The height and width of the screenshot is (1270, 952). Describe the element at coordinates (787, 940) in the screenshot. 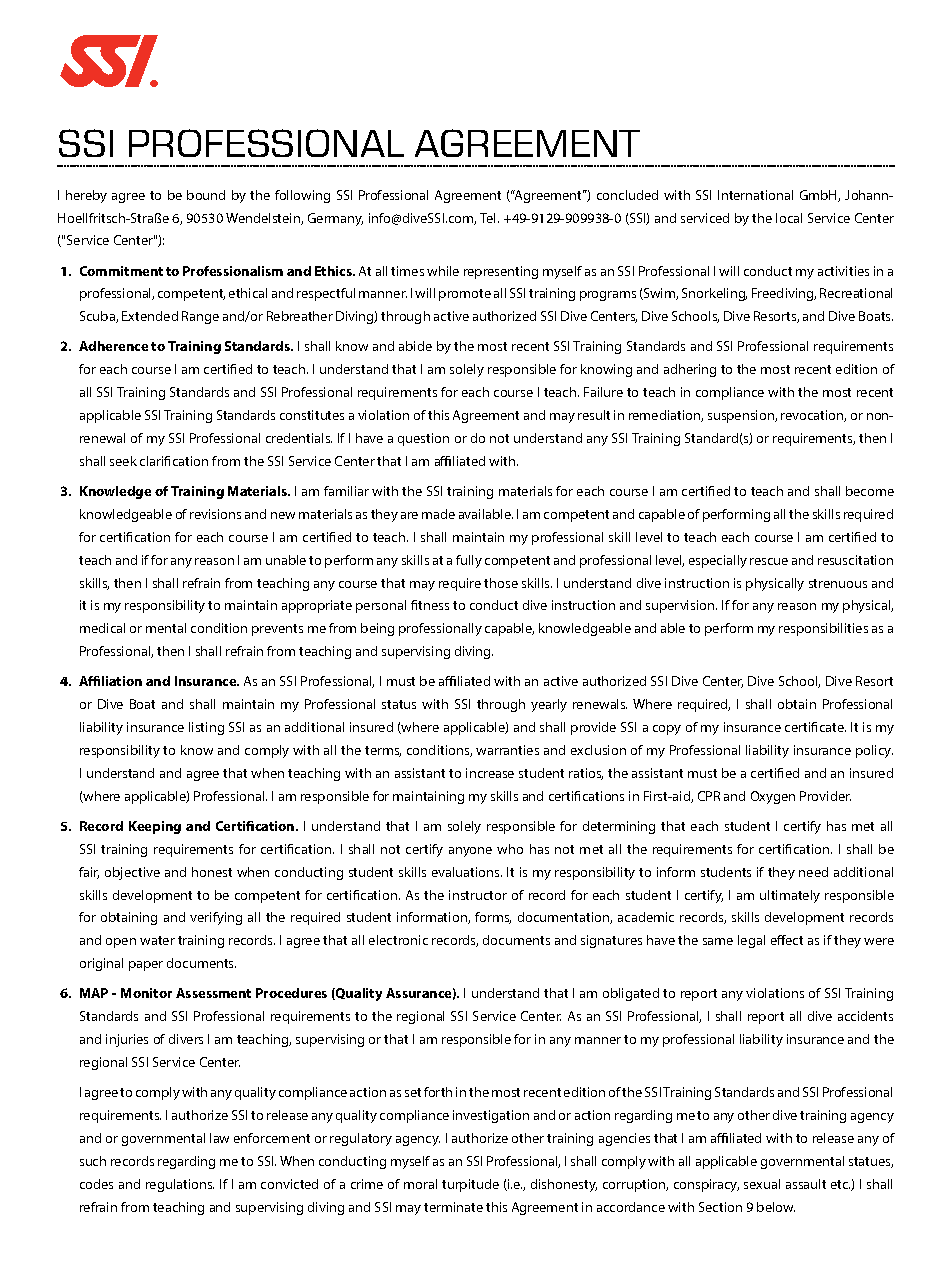

I see `effect` at that location.
